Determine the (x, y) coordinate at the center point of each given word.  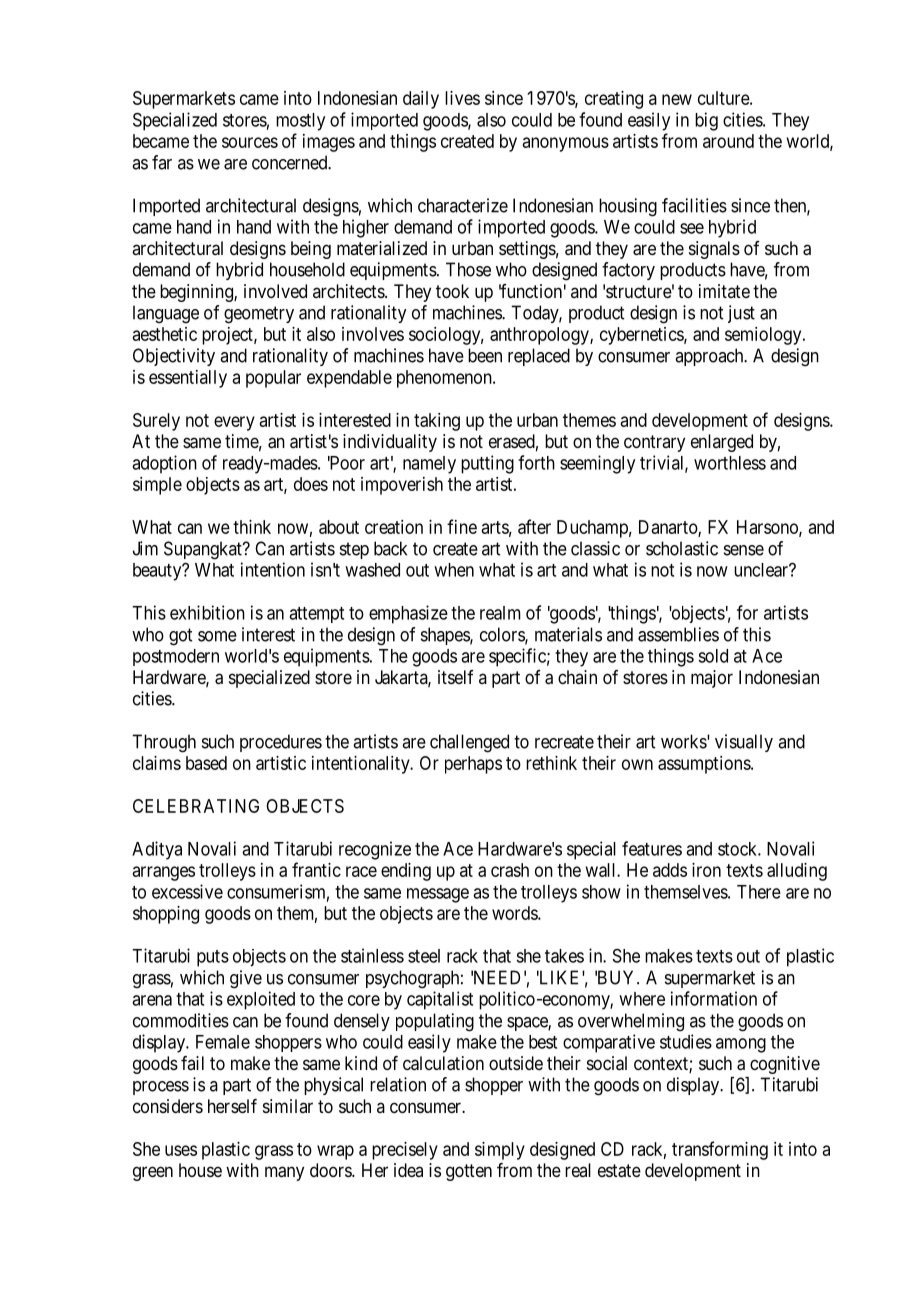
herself (232, 1106)
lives (462, 98)
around (728, 141)
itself (456, 677)
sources (250, 142)
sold (713, 656)
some (217, 636)
